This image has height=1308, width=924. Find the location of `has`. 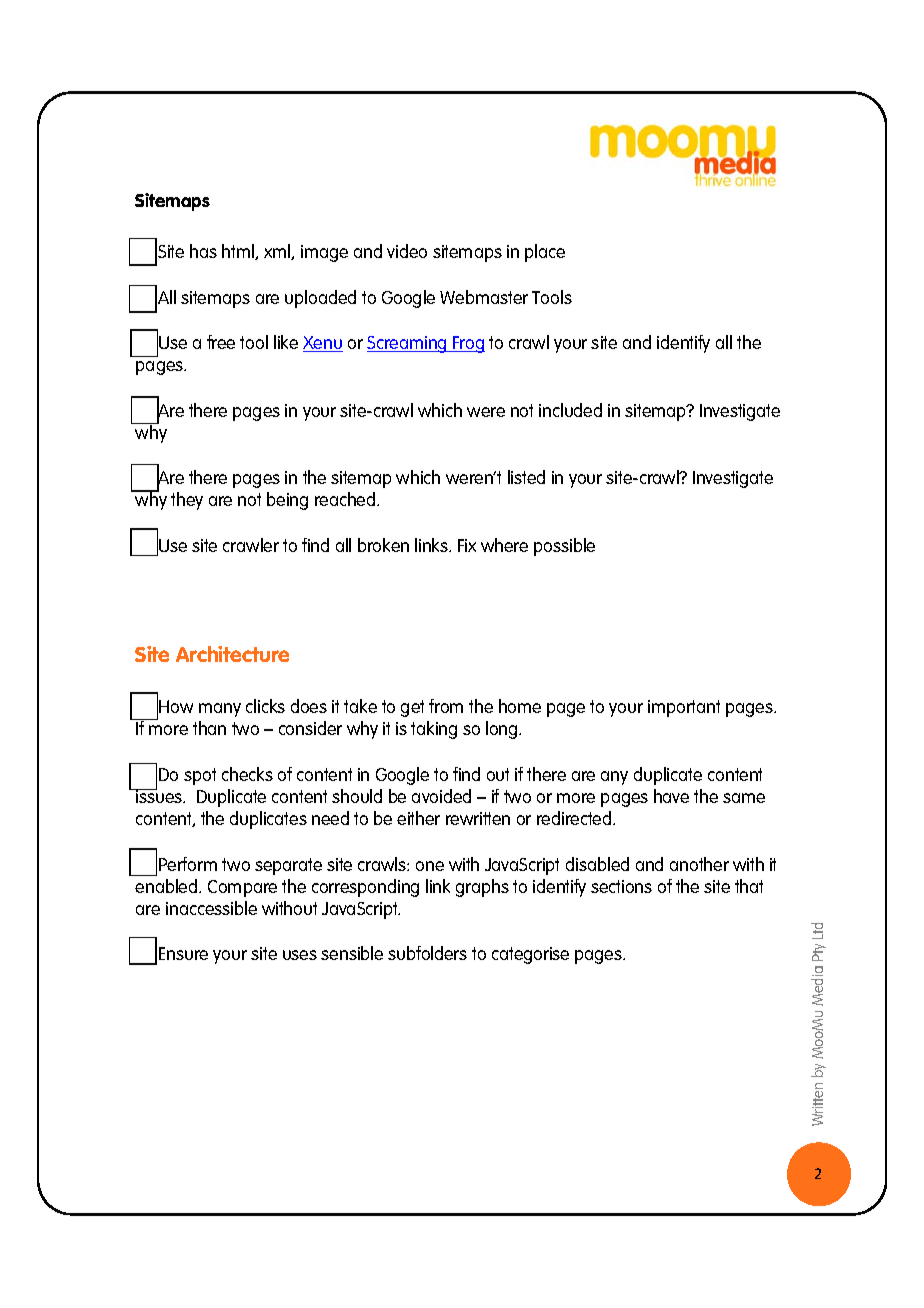

has is located at coordinates (203, 251).
